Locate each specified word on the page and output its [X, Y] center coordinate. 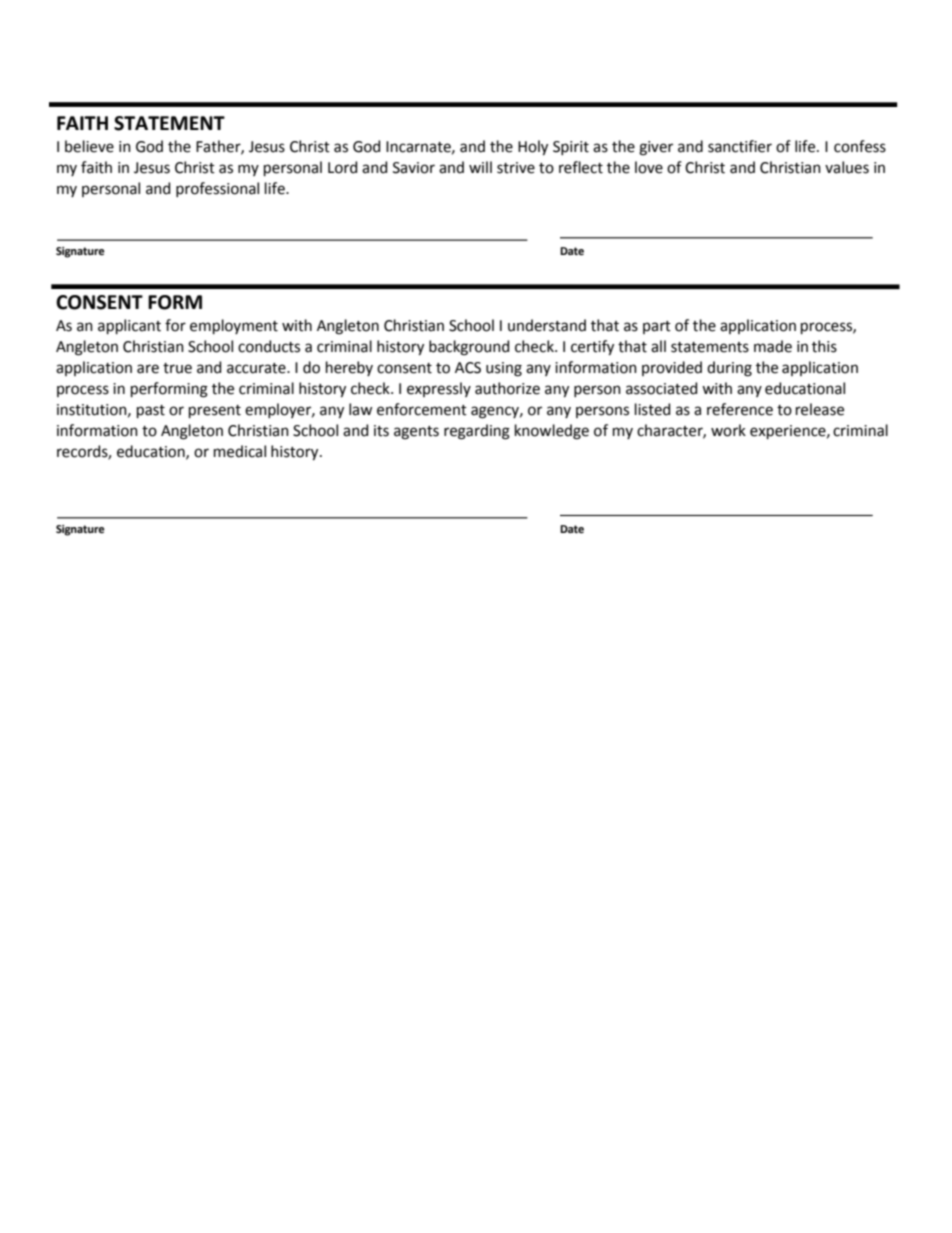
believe [89, 146]
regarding [477, 432]
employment [234, 326]
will [480, 167]
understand [547, 325]
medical [240, 451]
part [657, 327]
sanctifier [740, 146]
